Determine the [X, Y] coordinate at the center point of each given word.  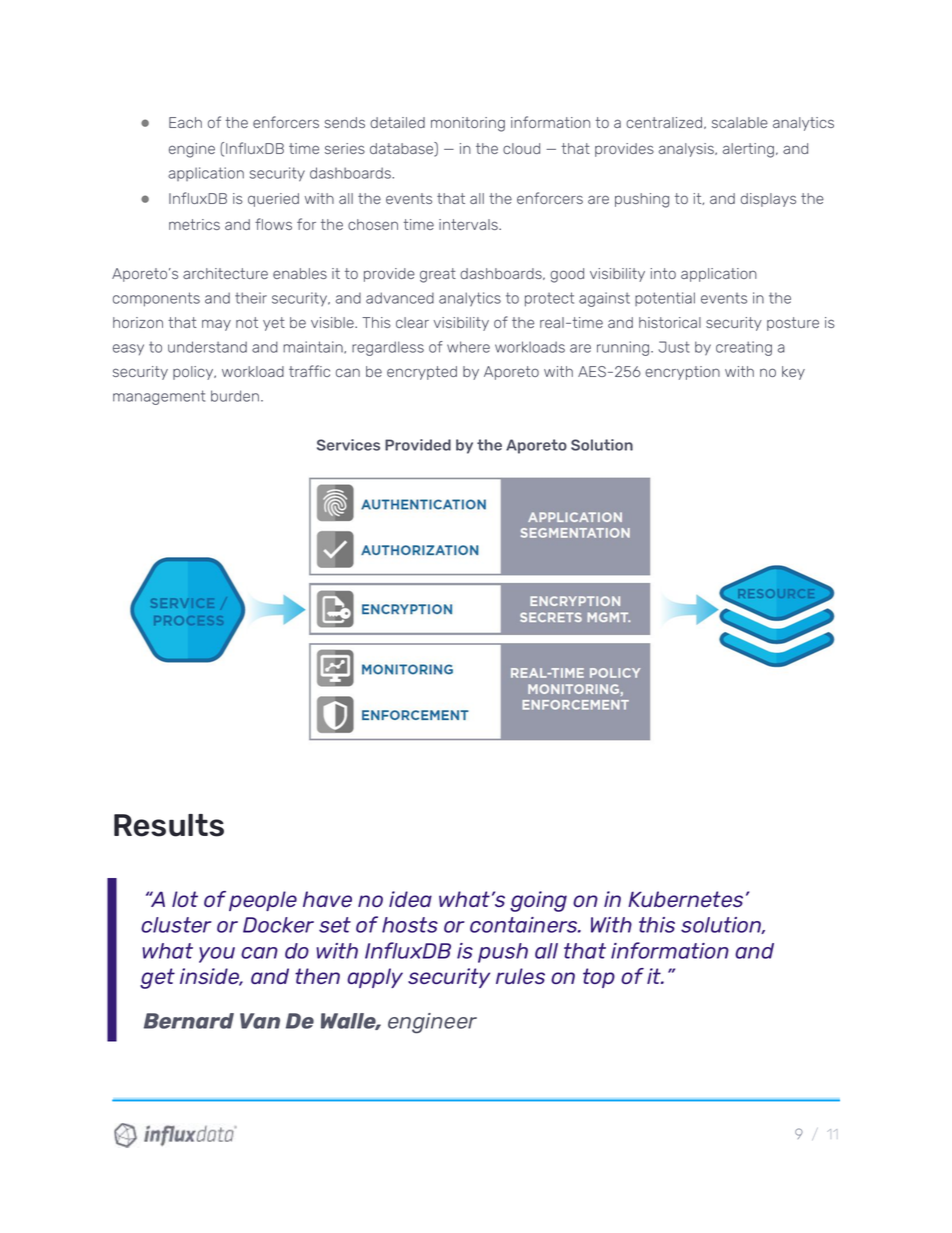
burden [235, 396]
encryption [682, 373]
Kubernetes [685, 899]
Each [185, 122]
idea [410, 899]
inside [211, 977]
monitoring [468, 124]
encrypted [422, 373]
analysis [687, 150]
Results [169, 825]
